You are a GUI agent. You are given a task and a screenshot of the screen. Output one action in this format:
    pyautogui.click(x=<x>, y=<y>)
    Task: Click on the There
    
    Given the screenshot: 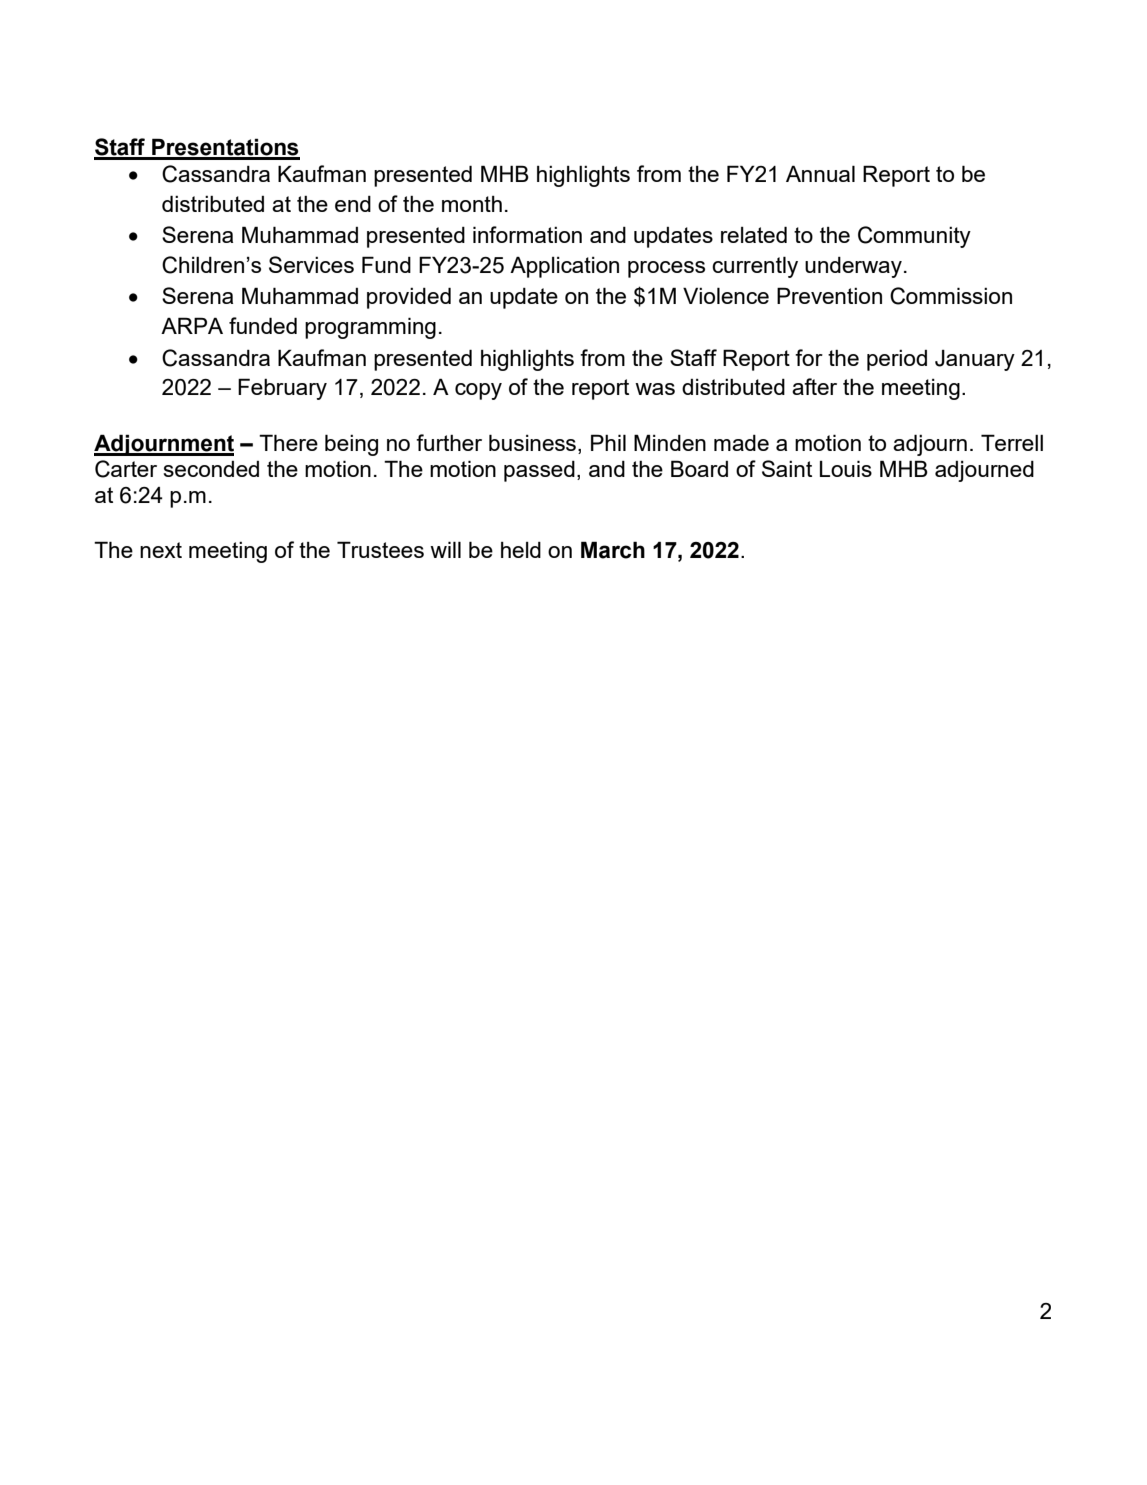 What is the action you would take?
    pyautogui.click(x=288, y=442)
